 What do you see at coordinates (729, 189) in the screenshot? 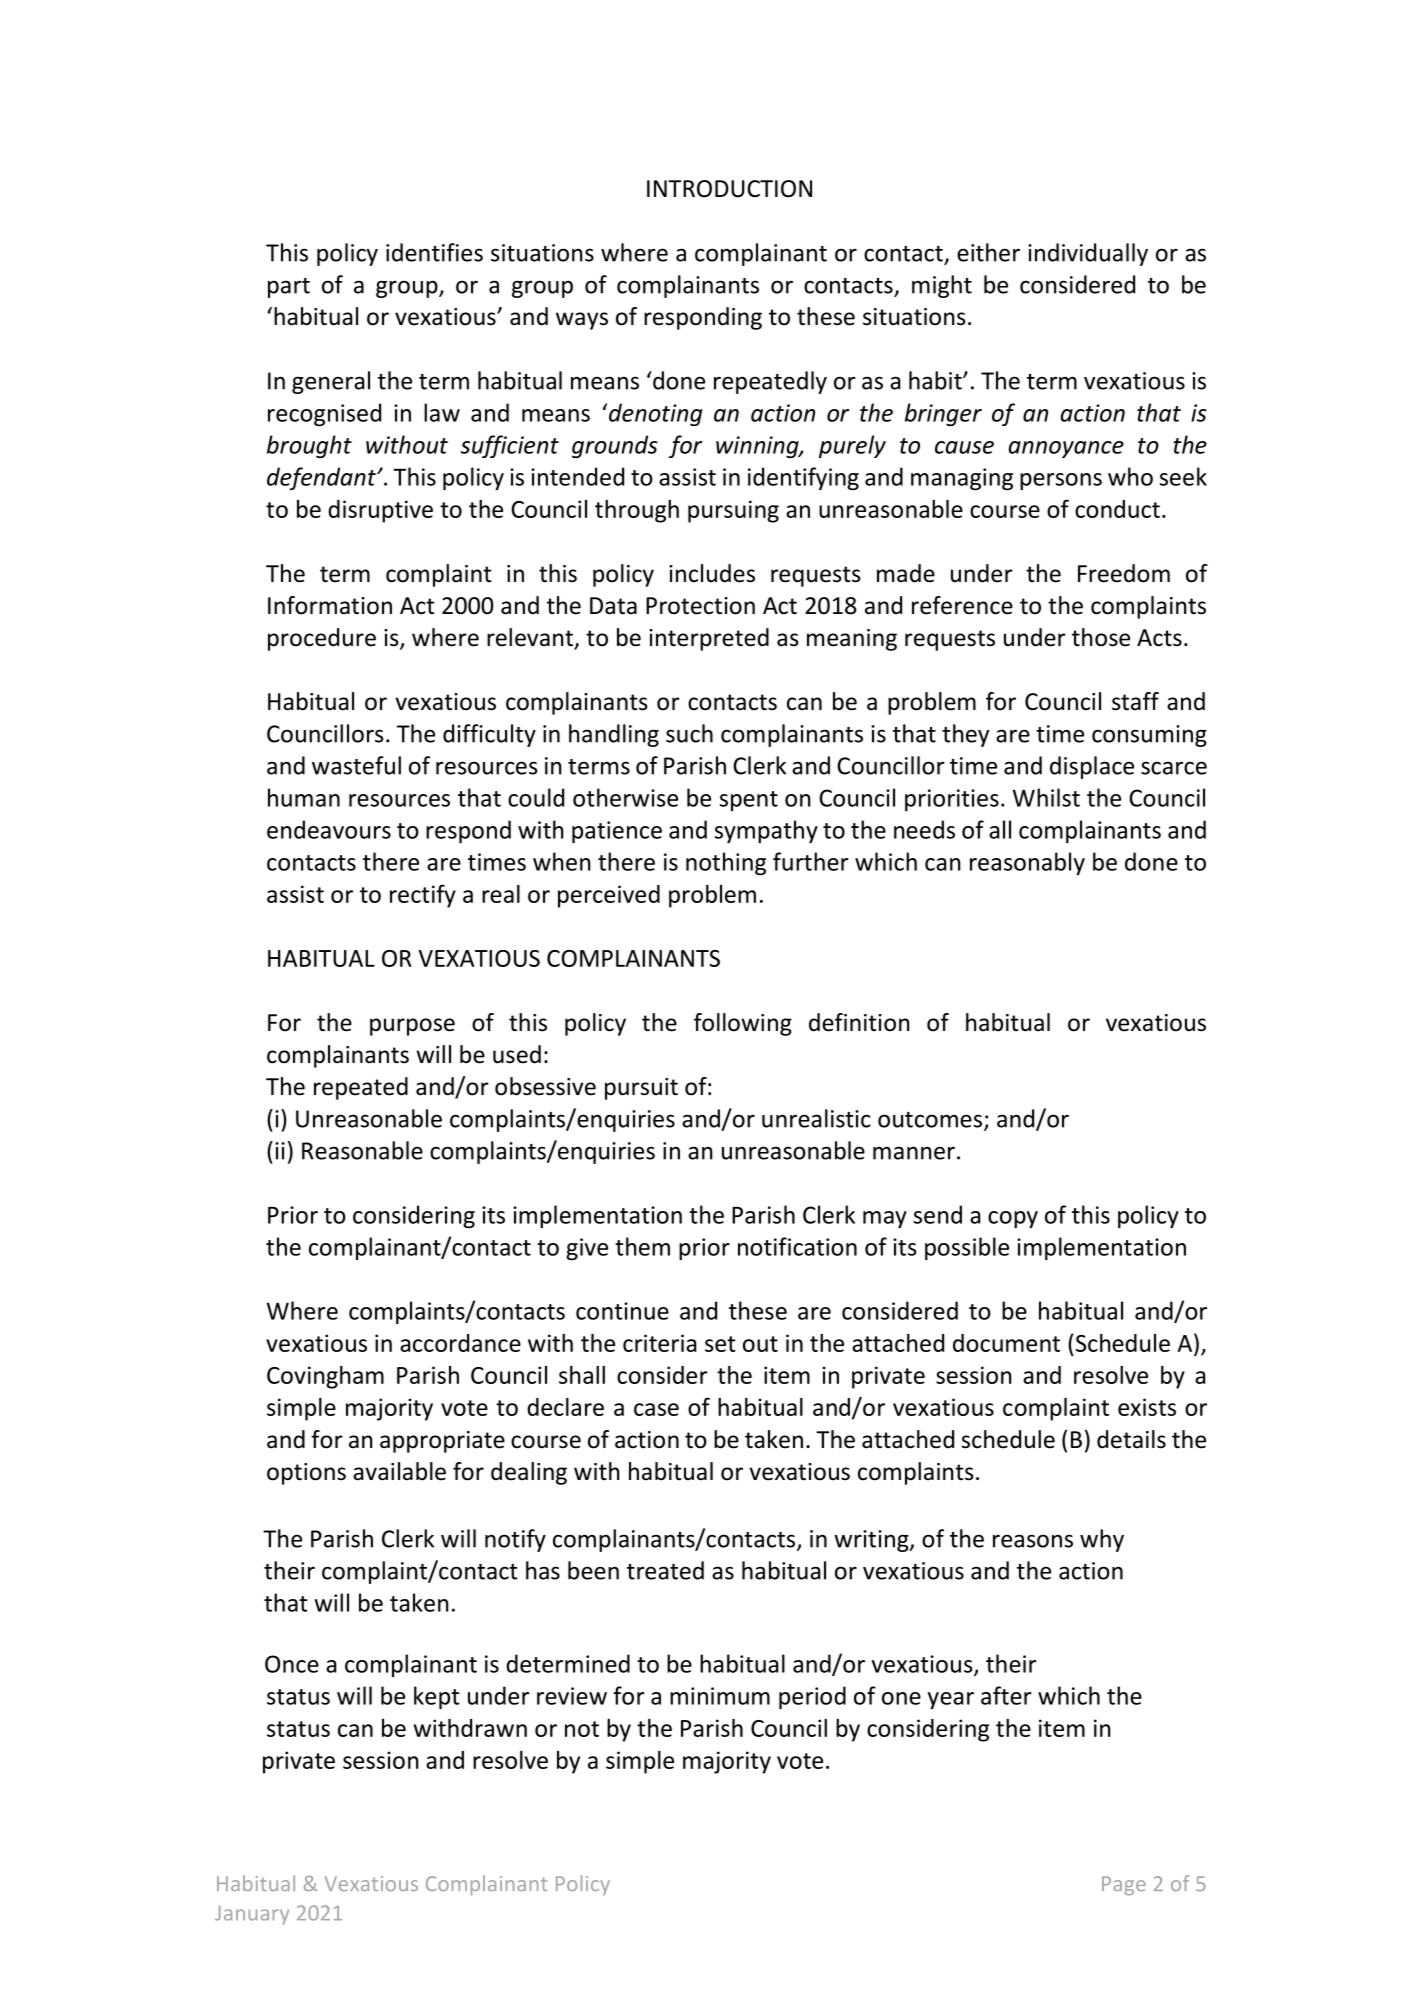
I see `INTRODUCTION` at bounding box center [729, 189].
